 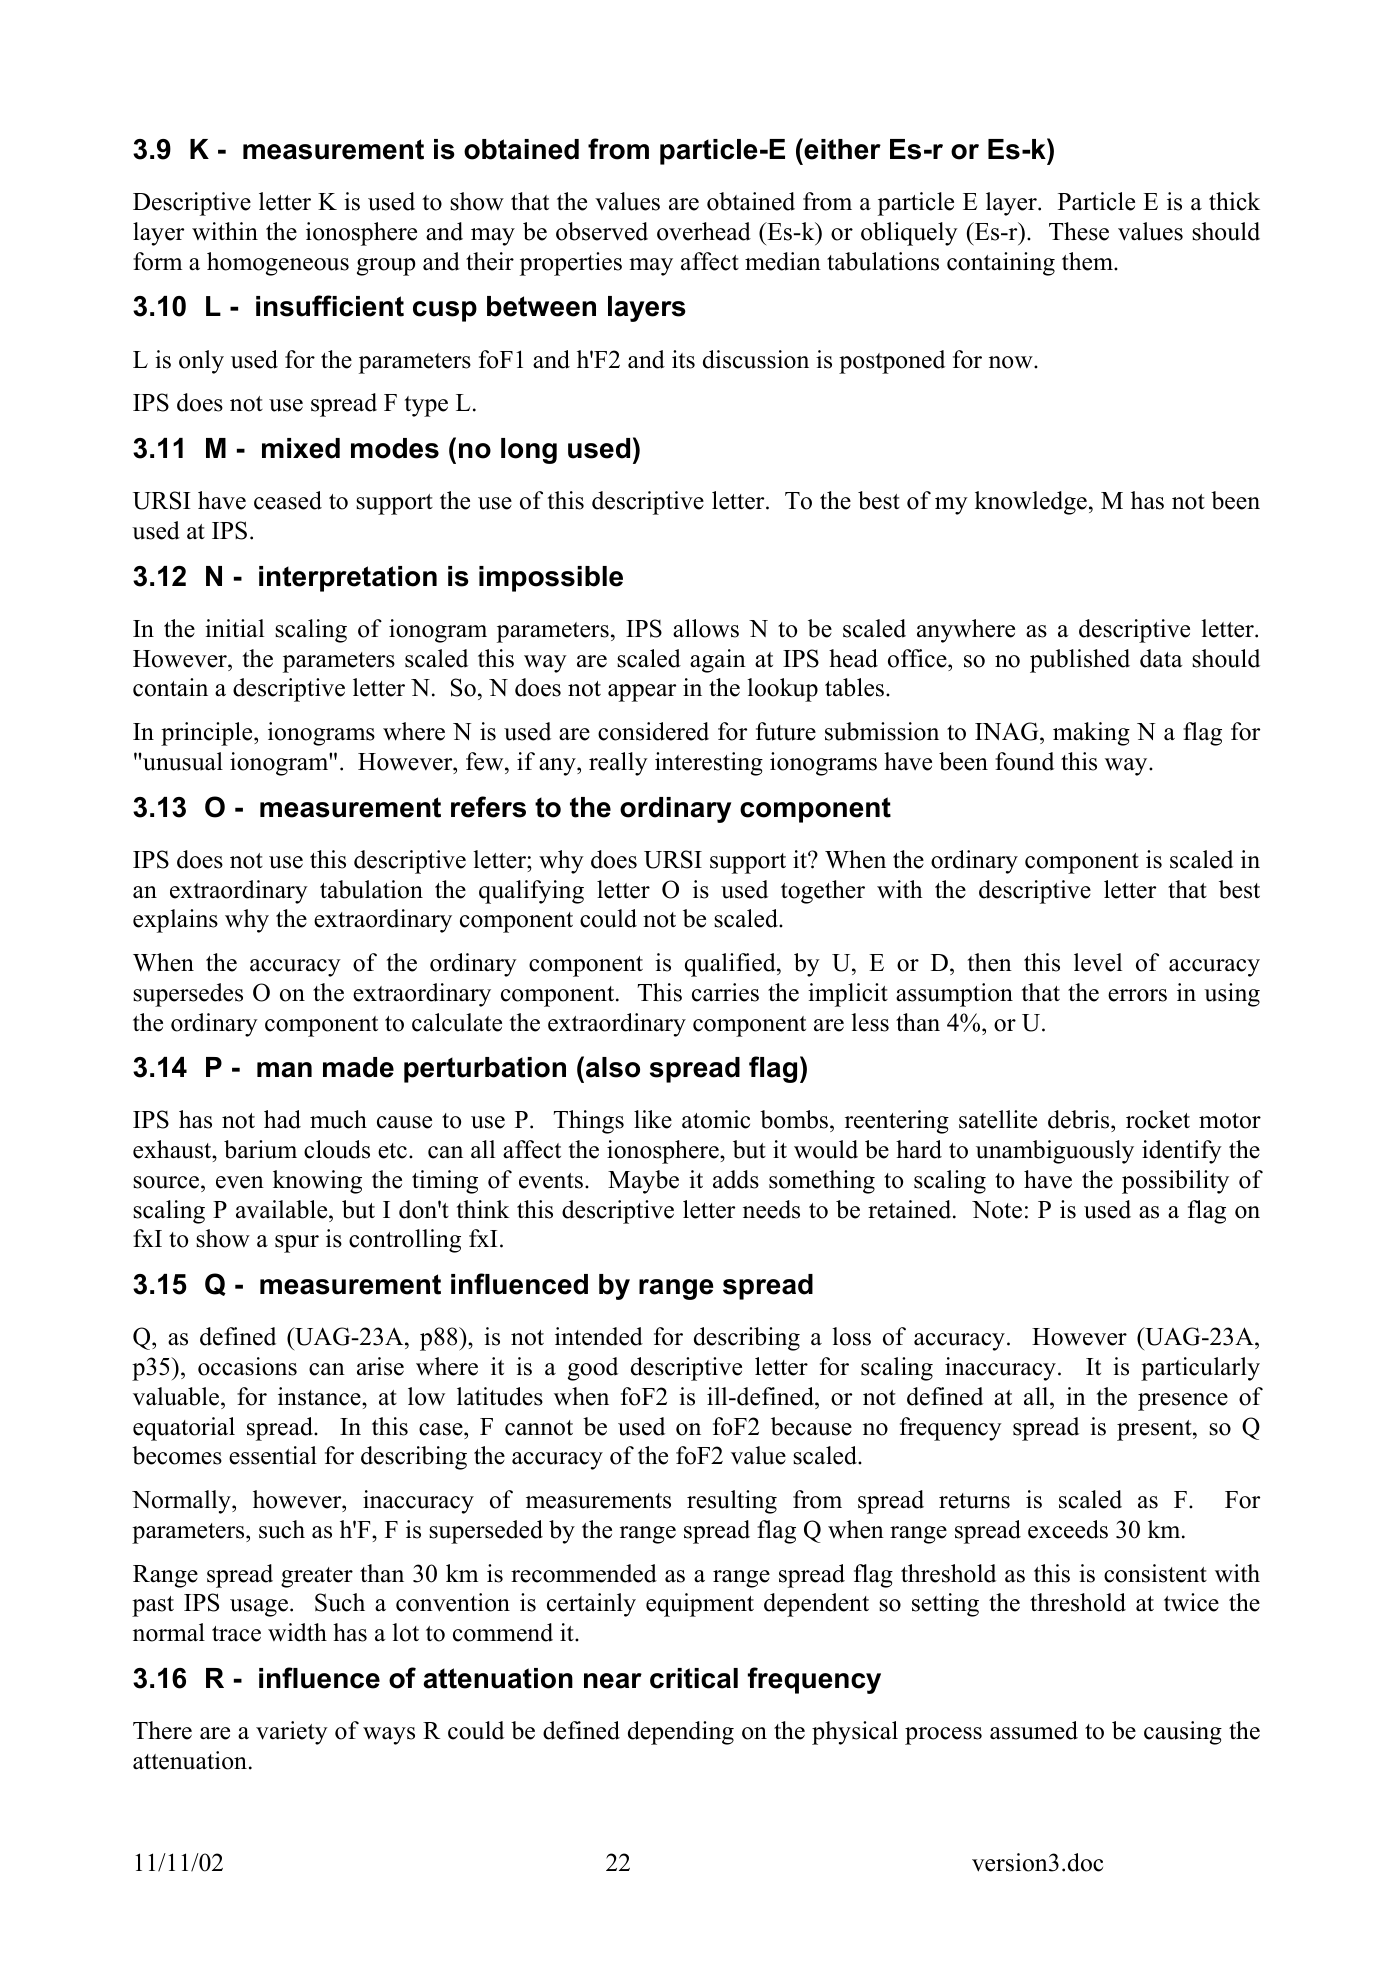 I want to click on homogeneous, so click(x=278, y=264).
